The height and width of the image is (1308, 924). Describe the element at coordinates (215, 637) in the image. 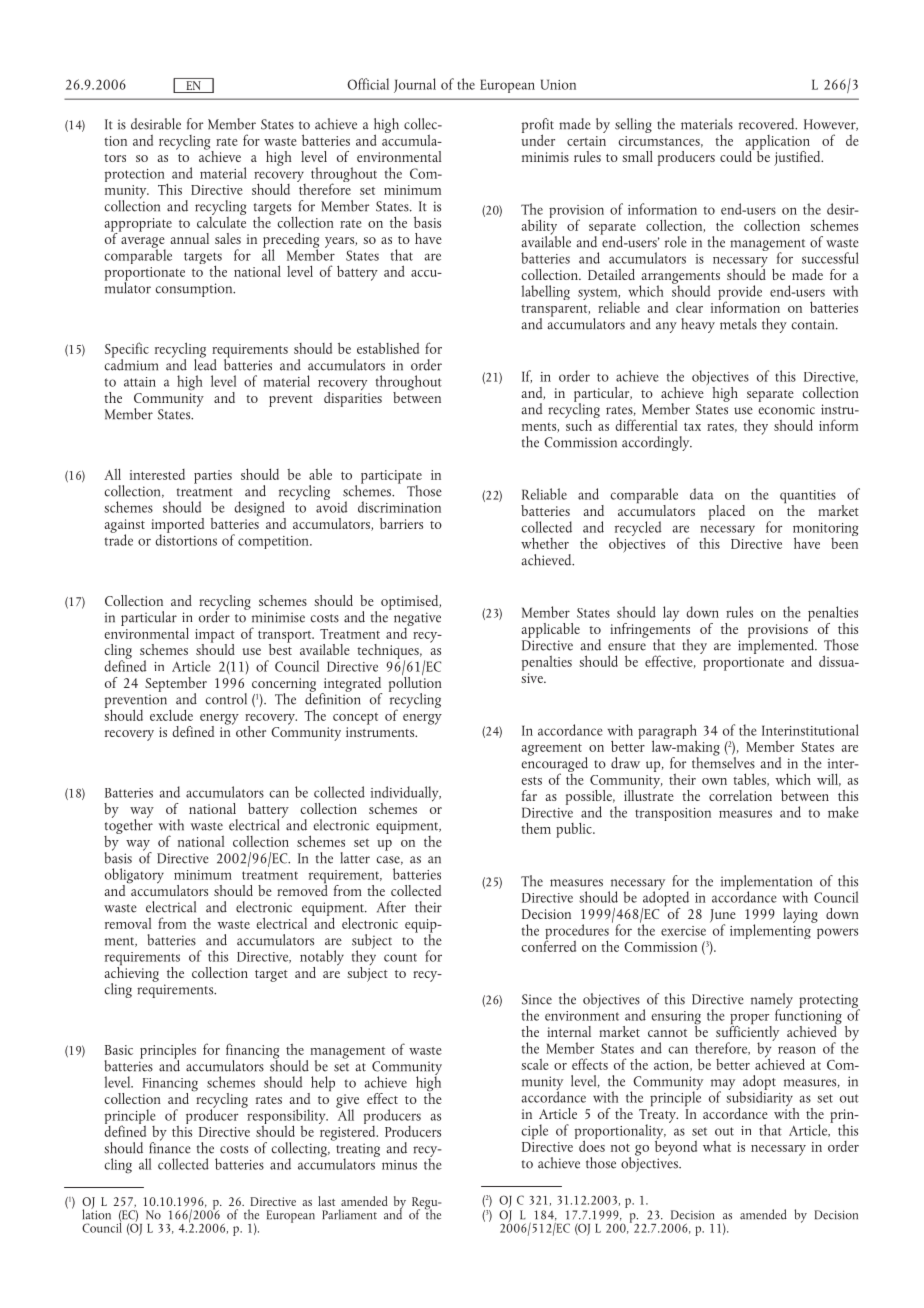

I see `impact` at that location.
